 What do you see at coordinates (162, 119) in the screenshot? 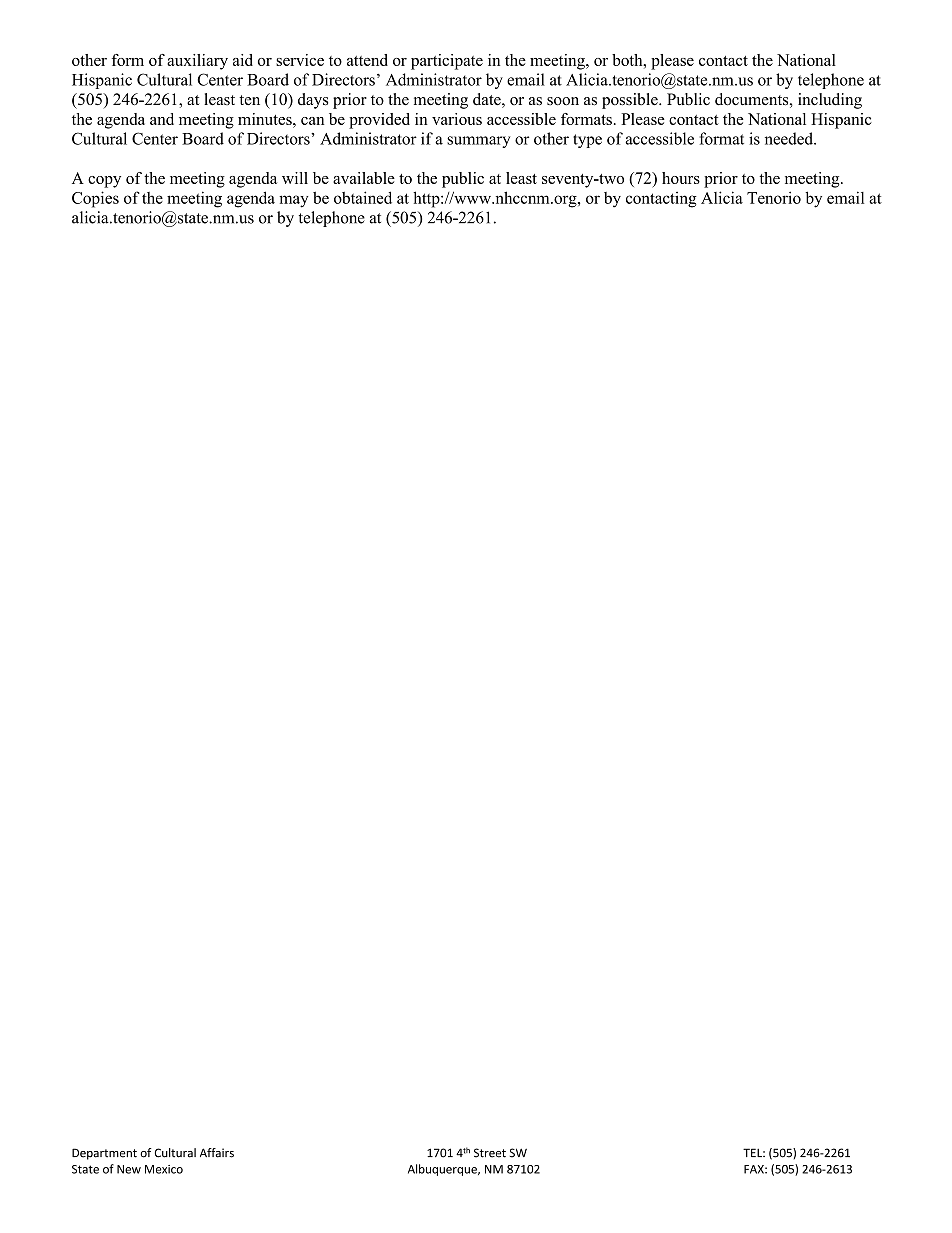
I see `and` at bounding box center [162, 119].
